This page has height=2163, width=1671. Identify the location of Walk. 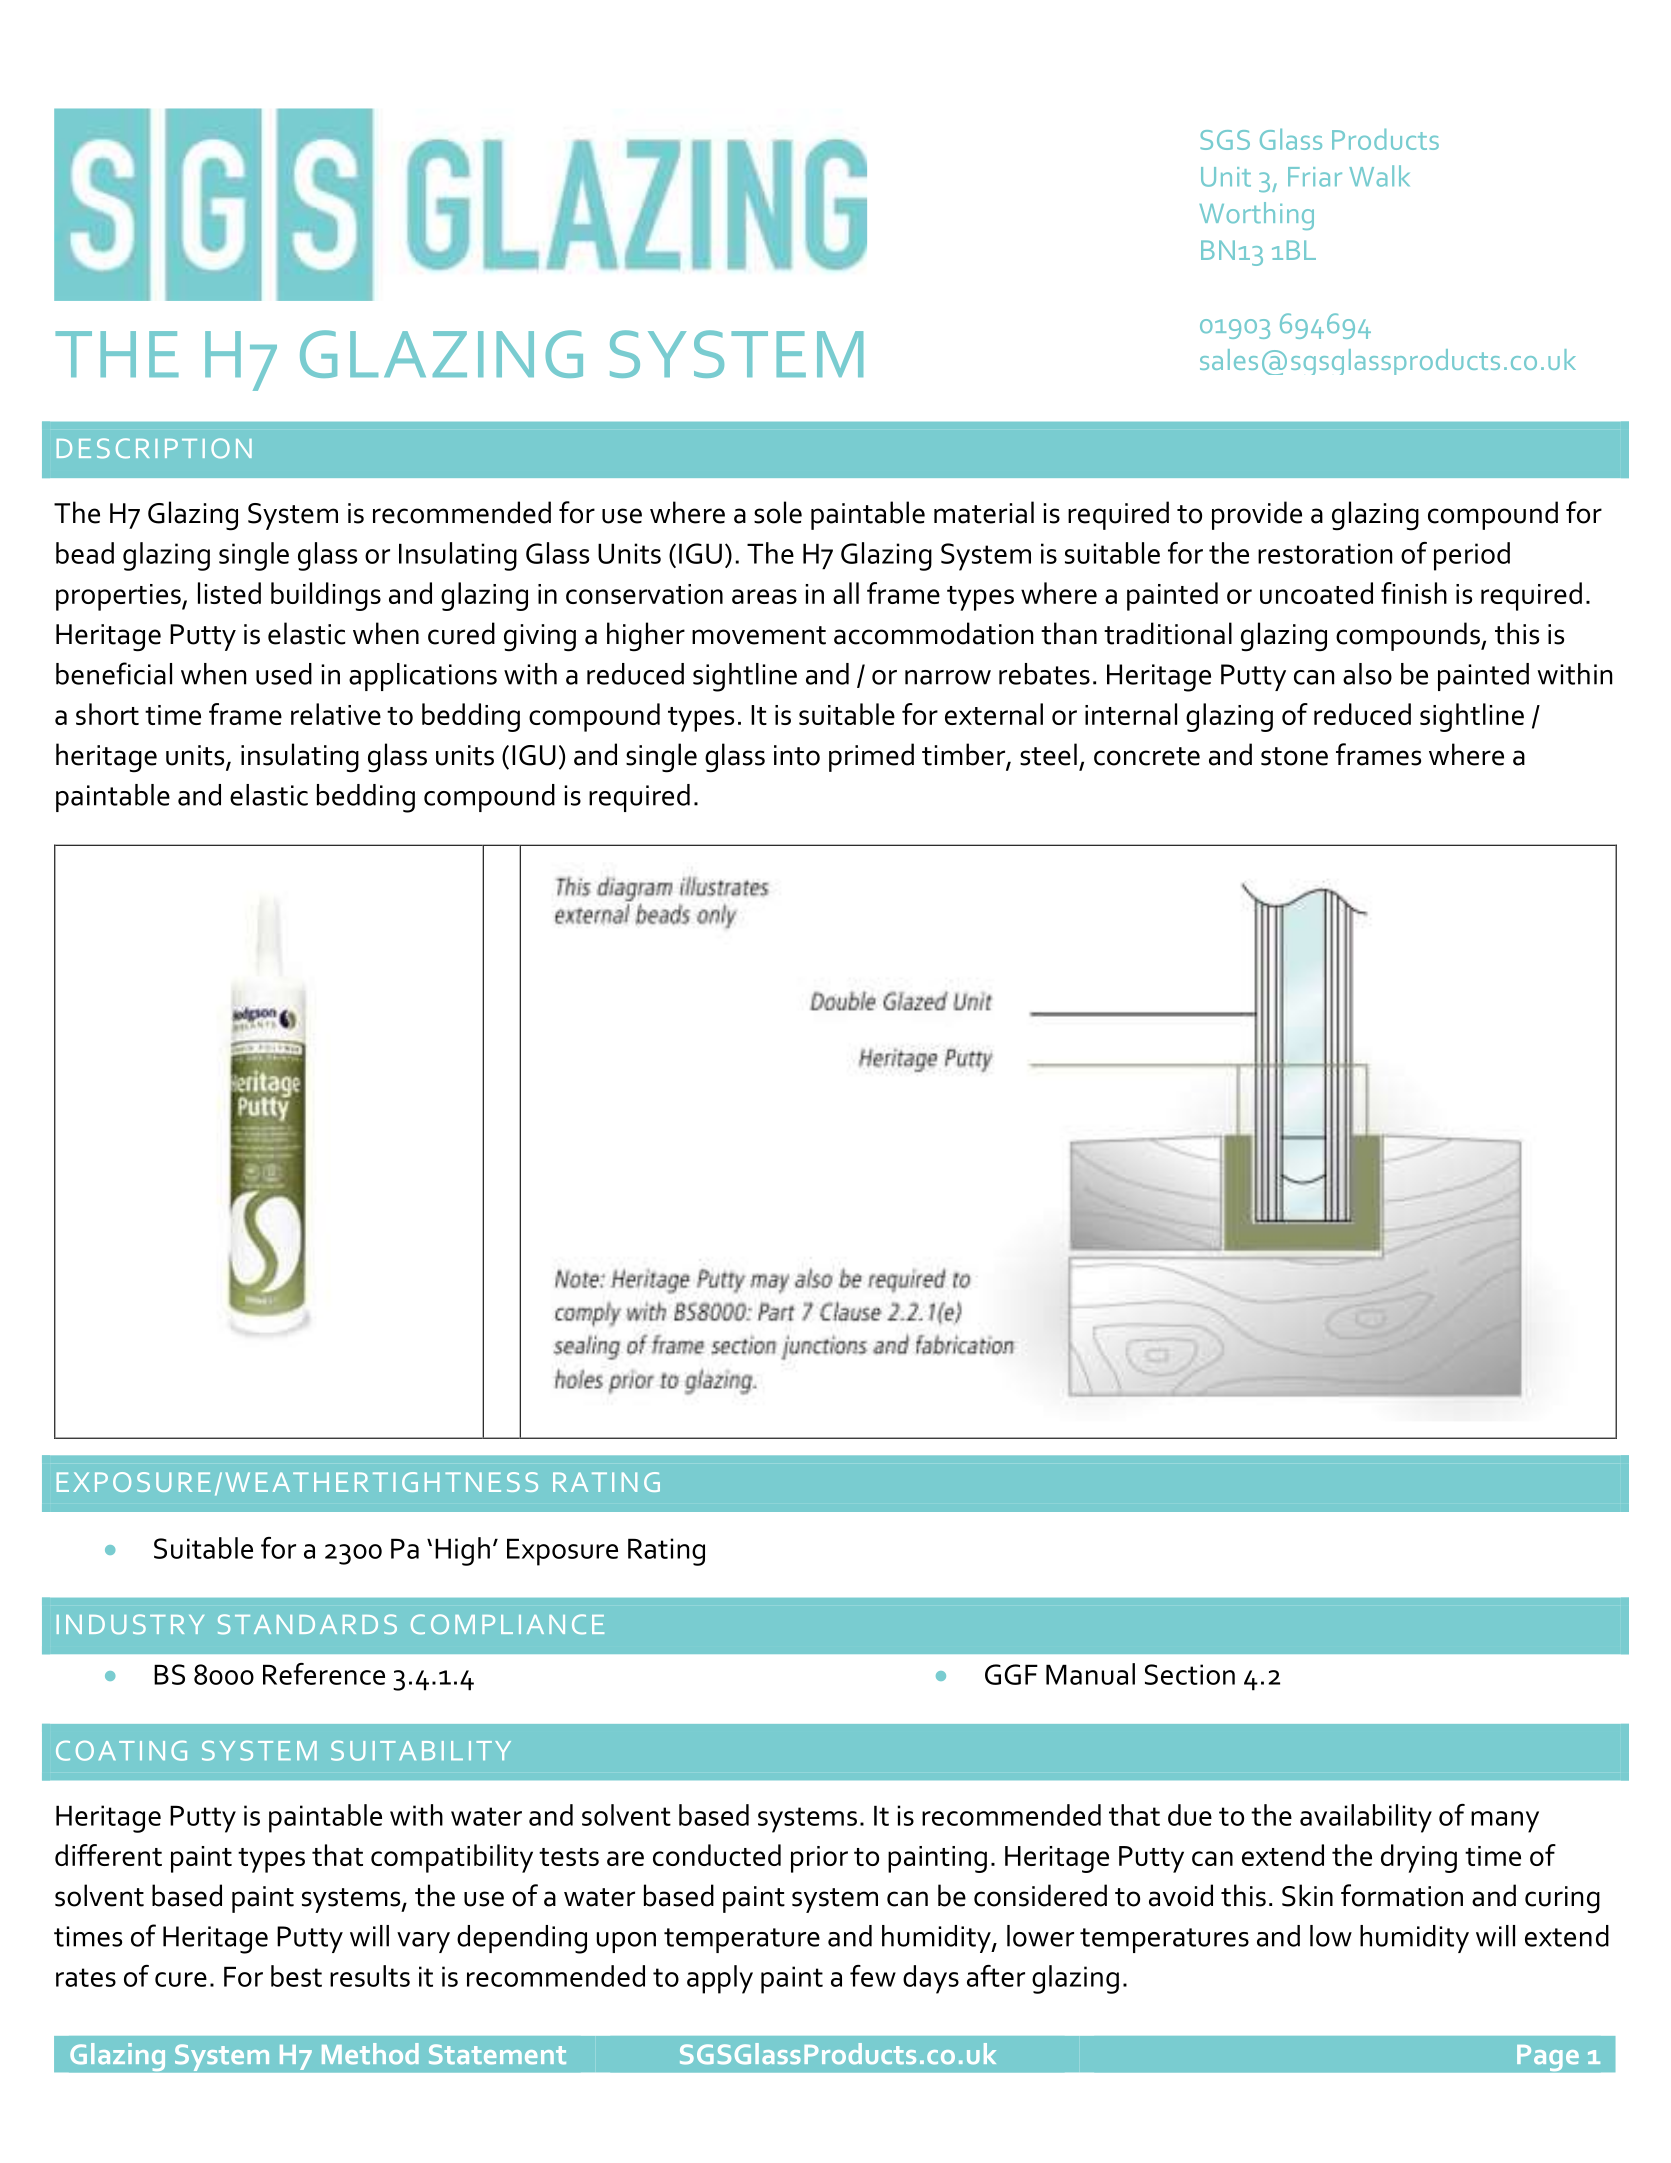
(1379, 176).
